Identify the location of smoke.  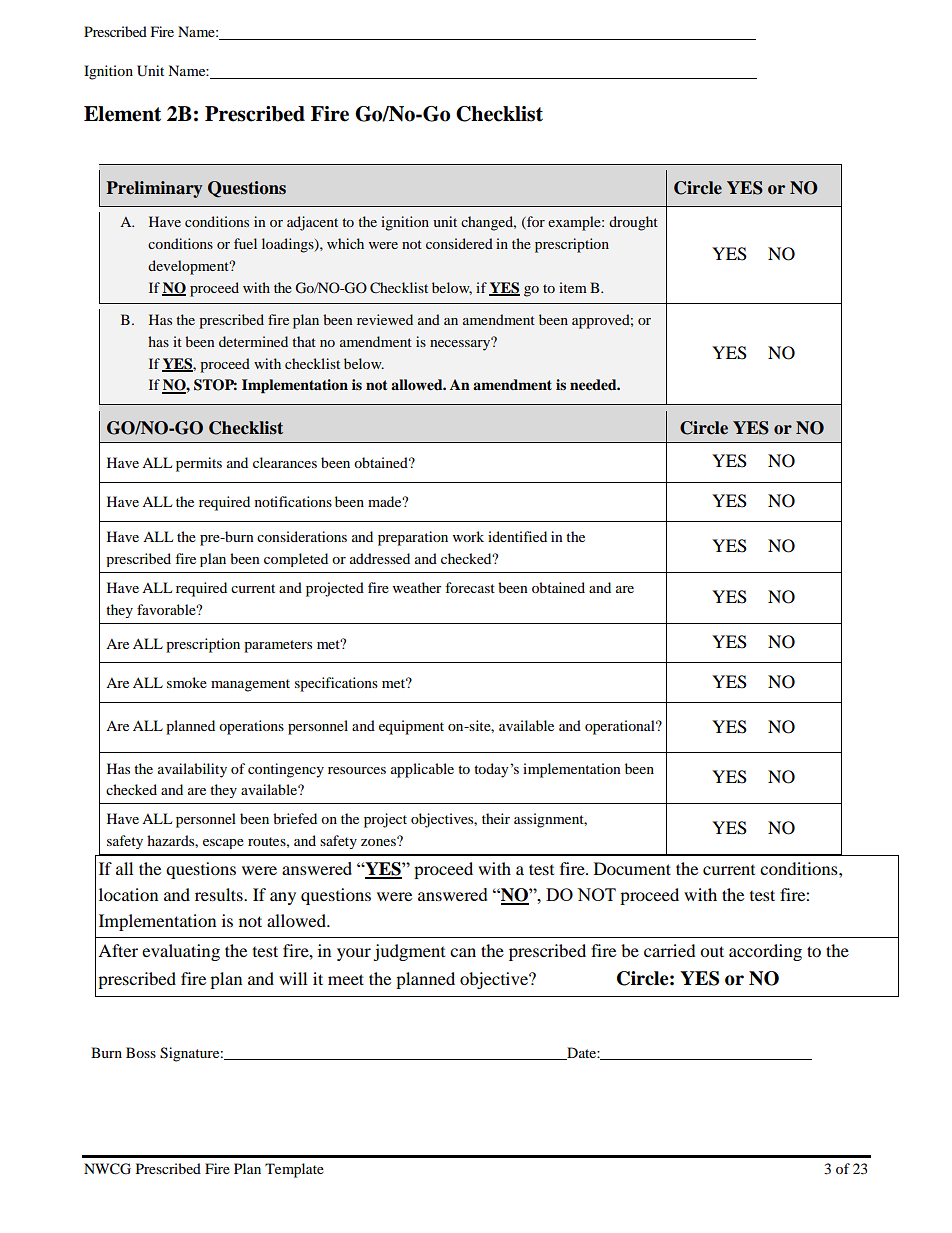
(187, 682).
